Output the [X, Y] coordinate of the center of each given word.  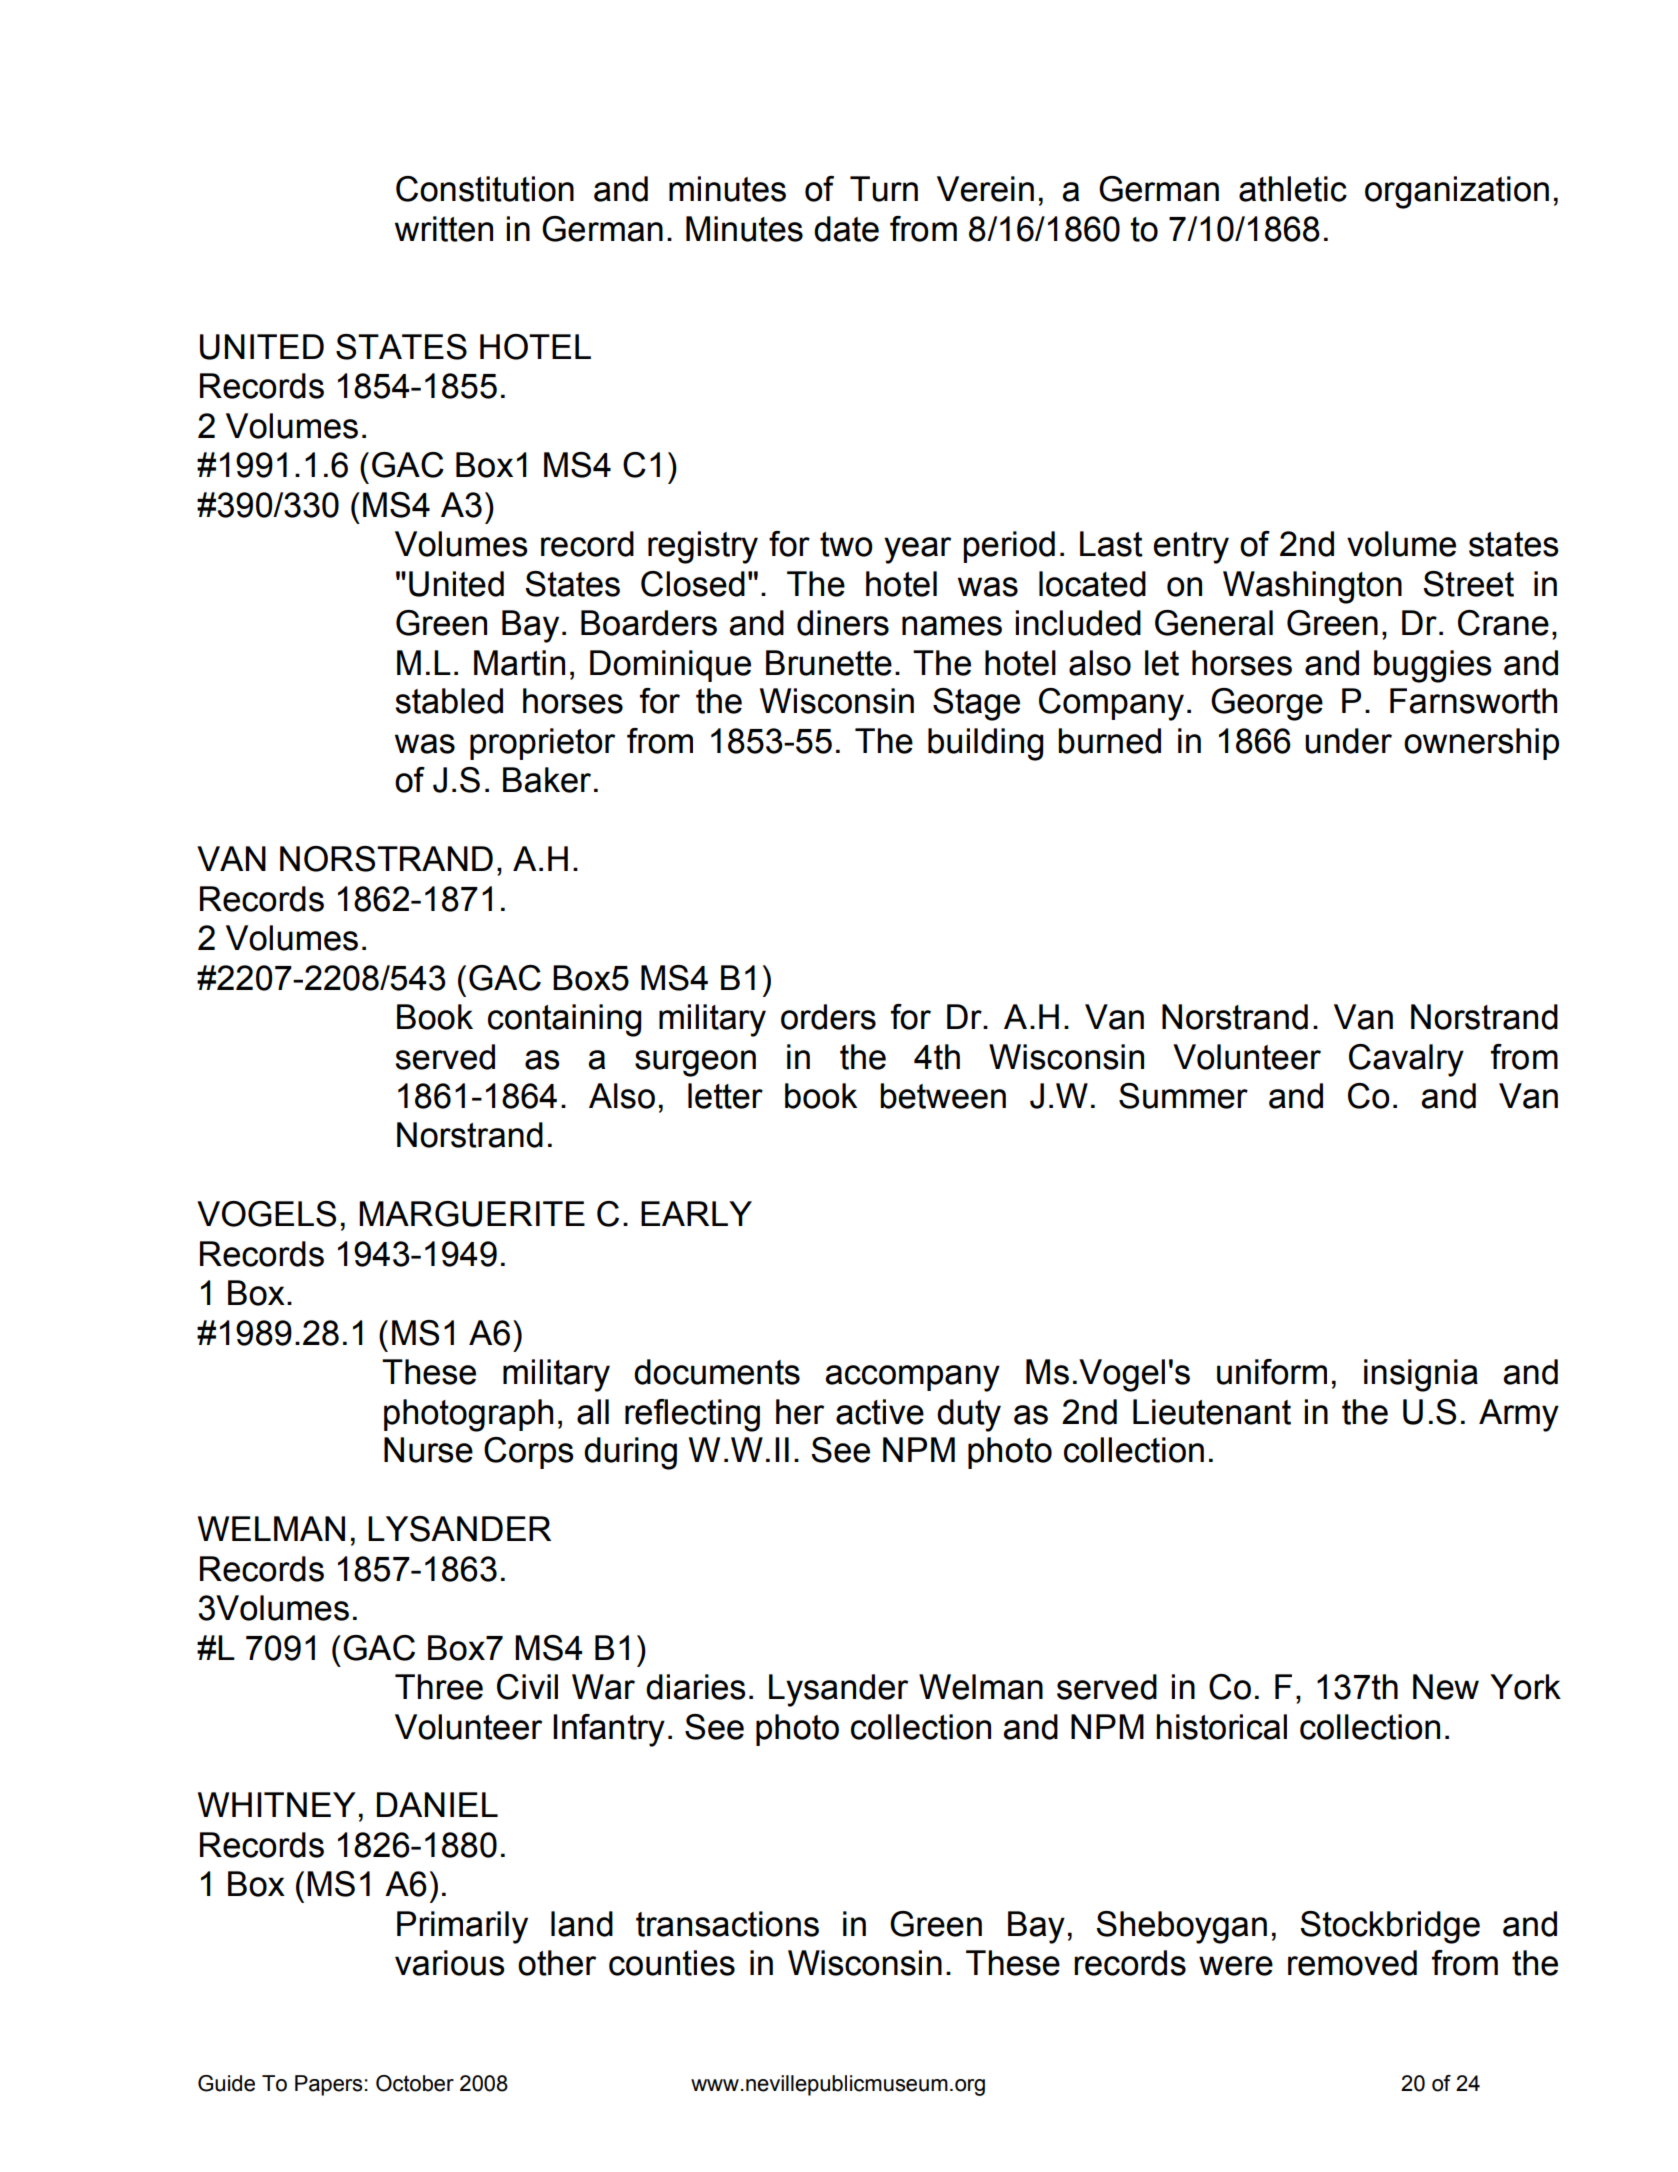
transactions [727, 1924]
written [444, 229]
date [846, 229]
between [943, 1096]
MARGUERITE [472, 1214]
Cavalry [1406, 1060]
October [415, 2083]
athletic [1293, 189]
